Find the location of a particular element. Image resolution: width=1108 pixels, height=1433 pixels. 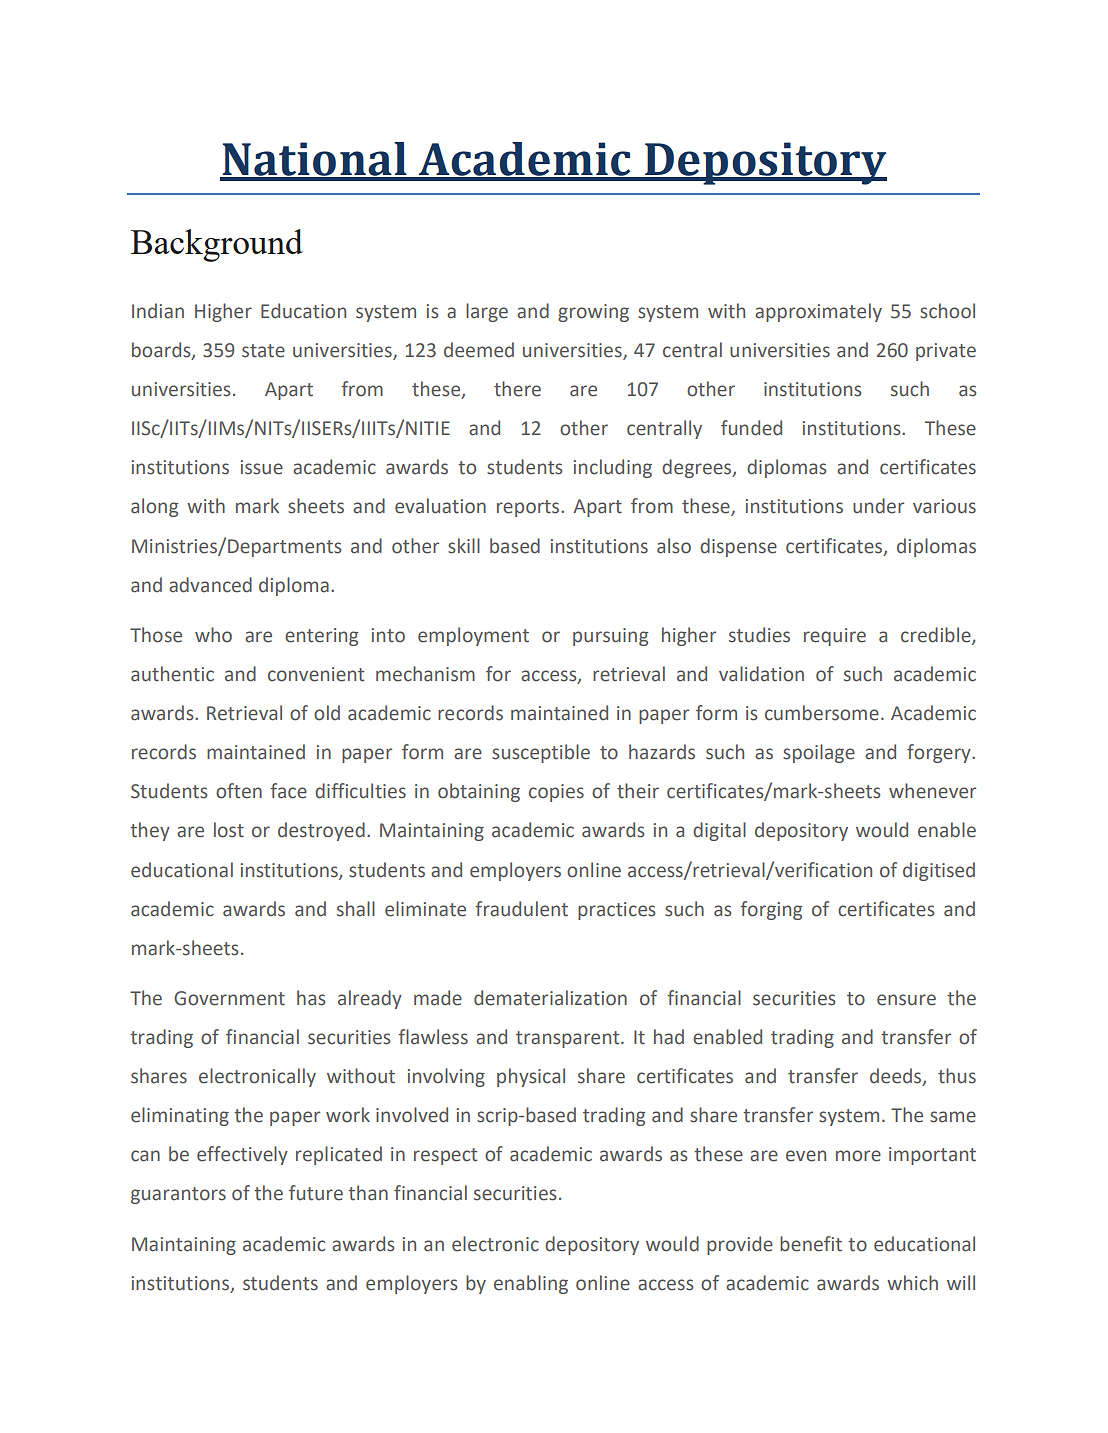

Background is located at coordinates (217, 245).
